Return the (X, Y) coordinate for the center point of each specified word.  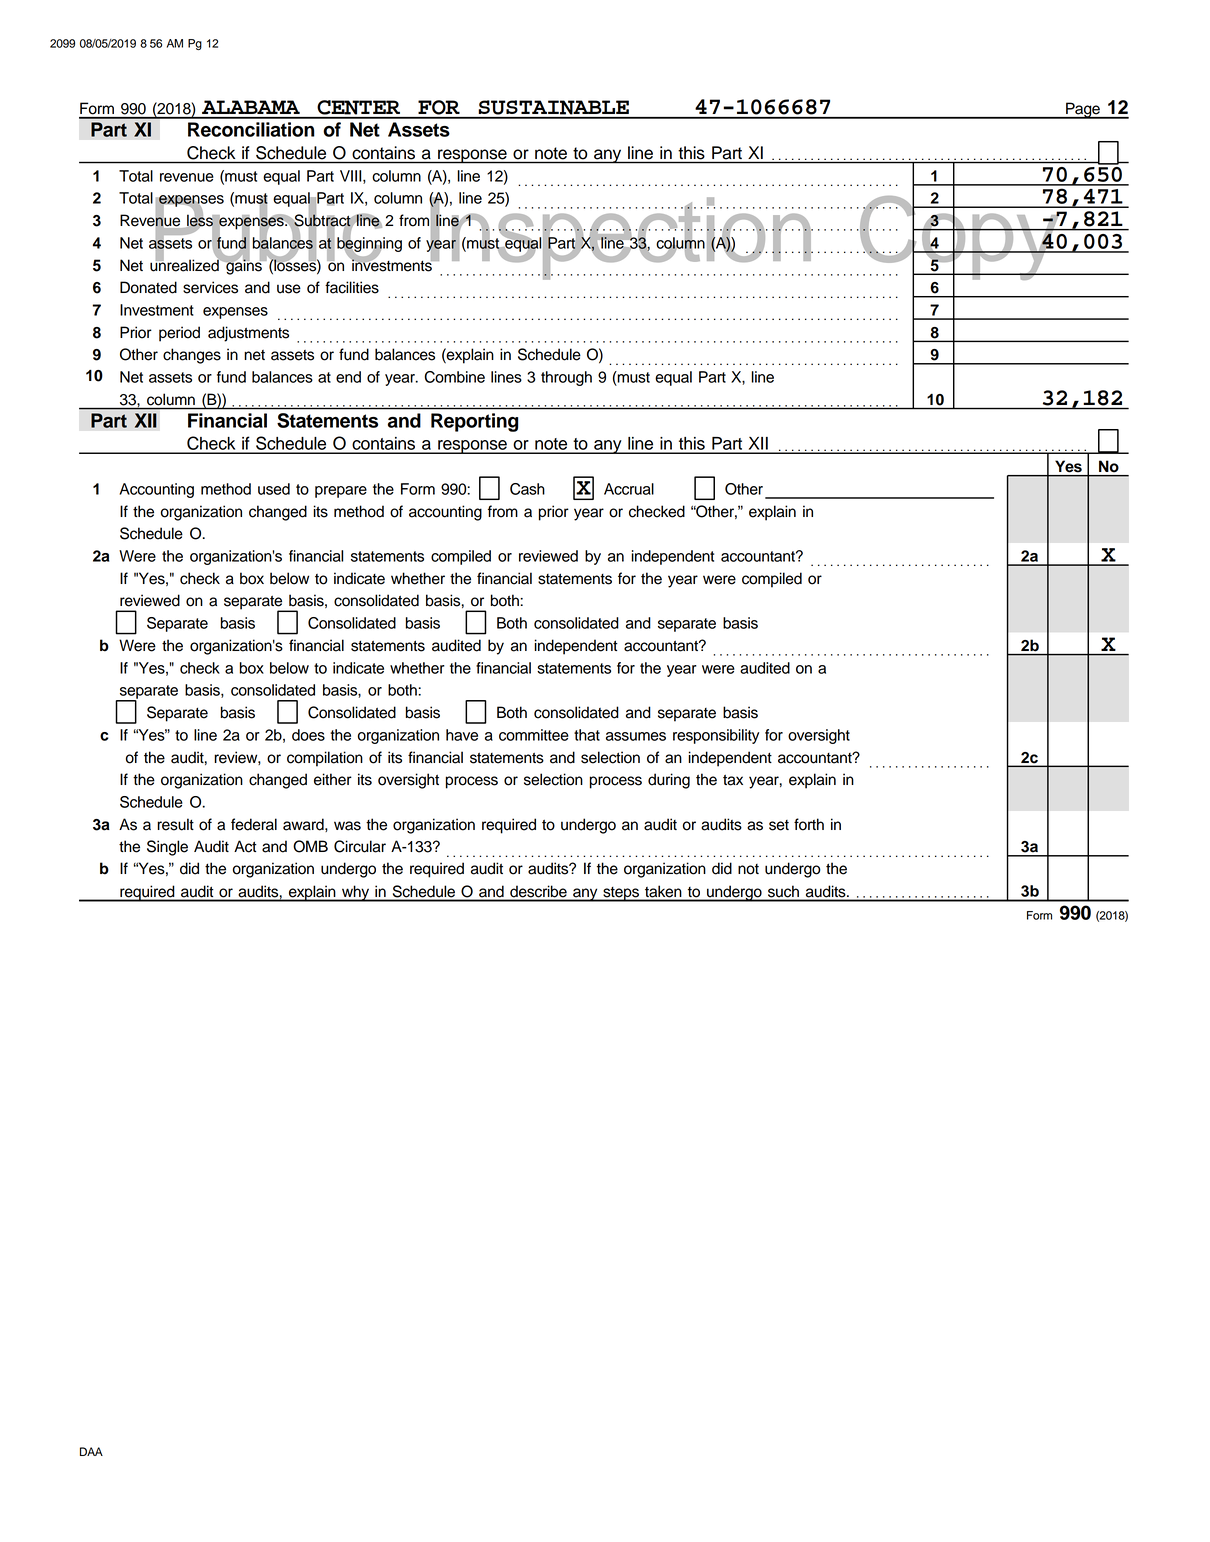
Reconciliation (251, 129)
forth (809, 824)
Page (1083, 110)
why (355, 893)
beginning (369, 244)
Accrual (629, 489)
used (274, 489)
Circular (360, 846)
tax (733, 780)
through (566, 378)
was (347, 826)
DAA (91, 1451)
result (175, 824)
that (587, 735)
